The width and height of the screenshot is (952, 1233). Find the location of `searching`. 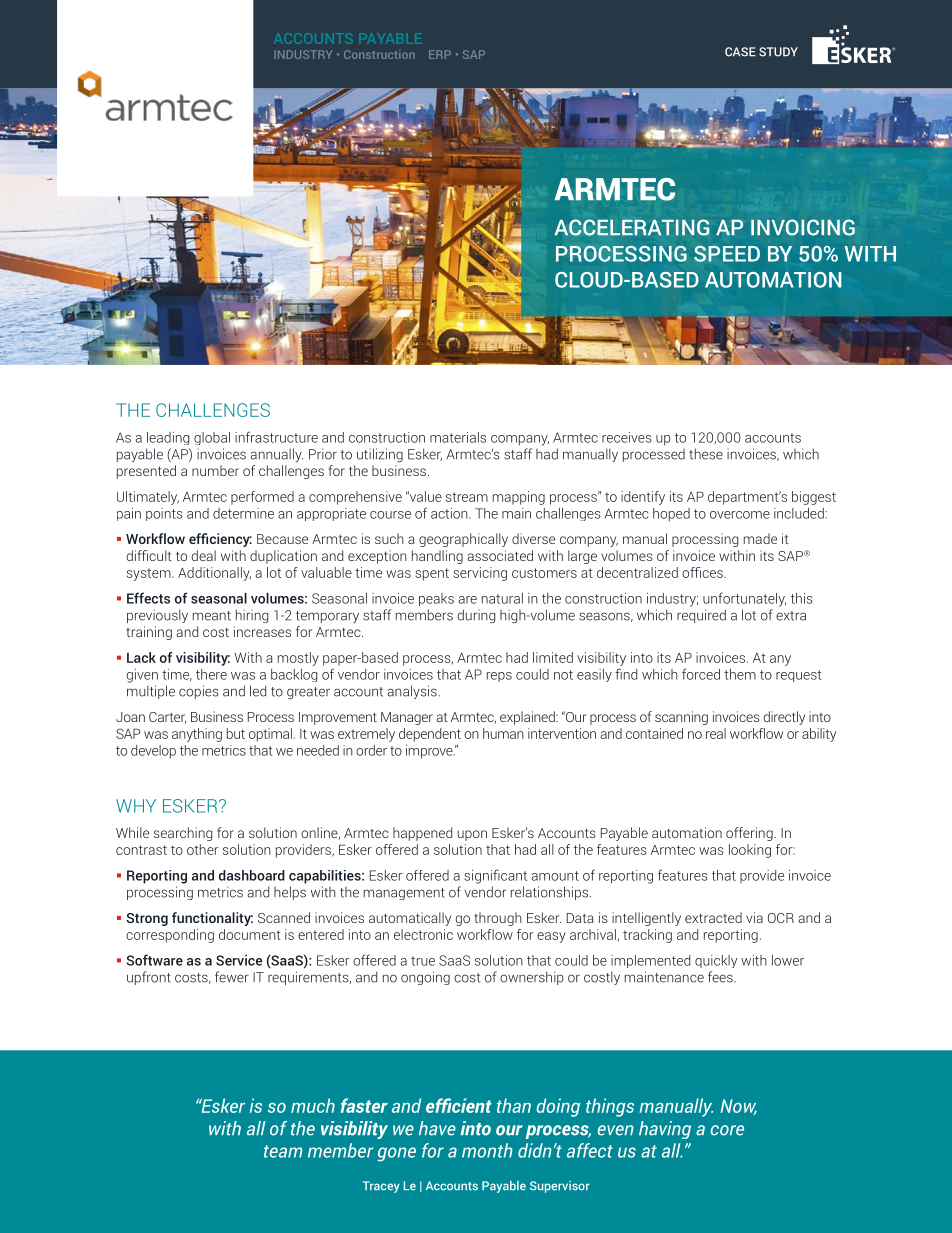

searching is located at coordinates (183, 834).
